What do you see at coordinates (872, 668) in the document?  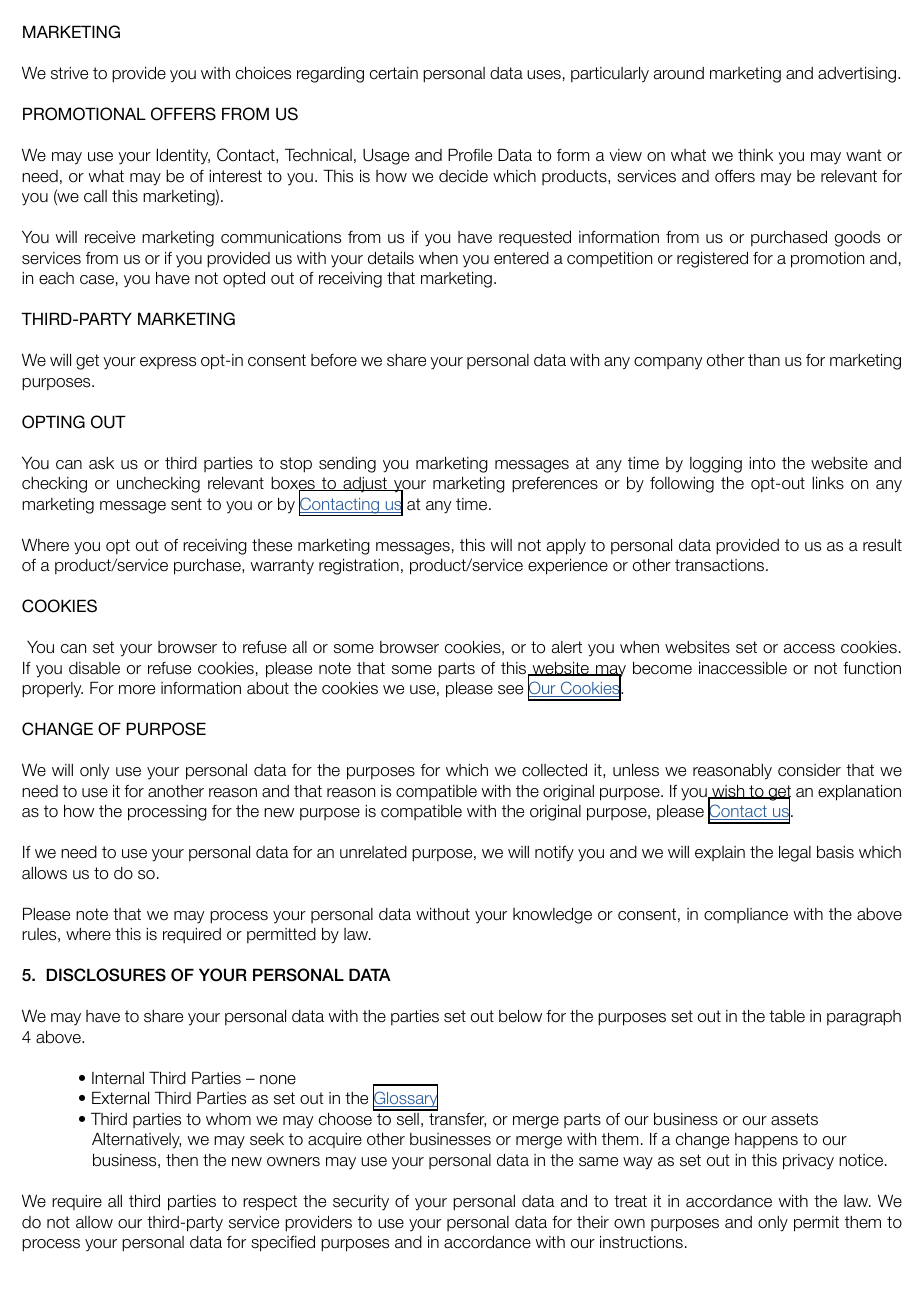 I see `function` at bounding box center [872, 668].
